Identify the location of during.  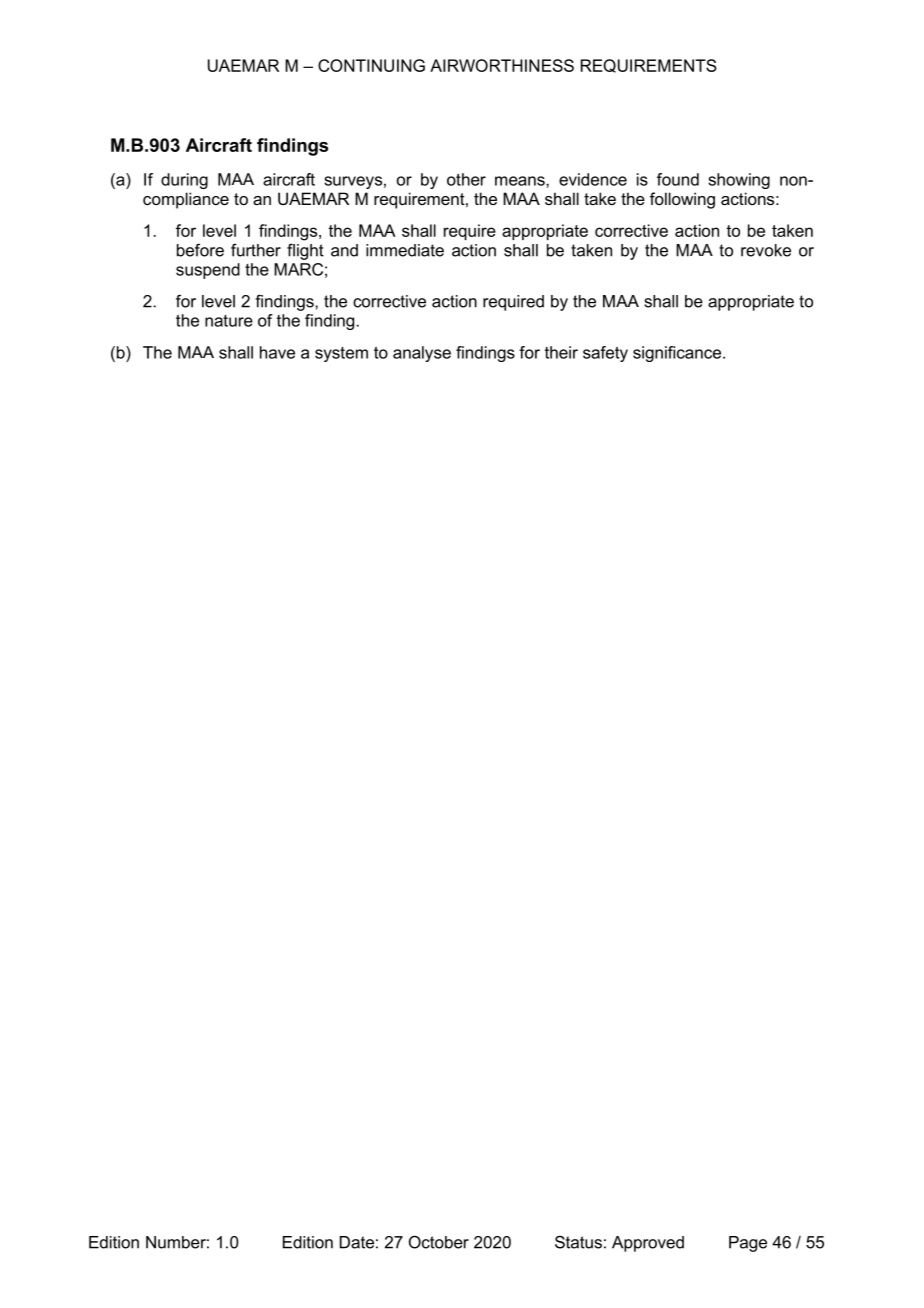
(184, 181).
